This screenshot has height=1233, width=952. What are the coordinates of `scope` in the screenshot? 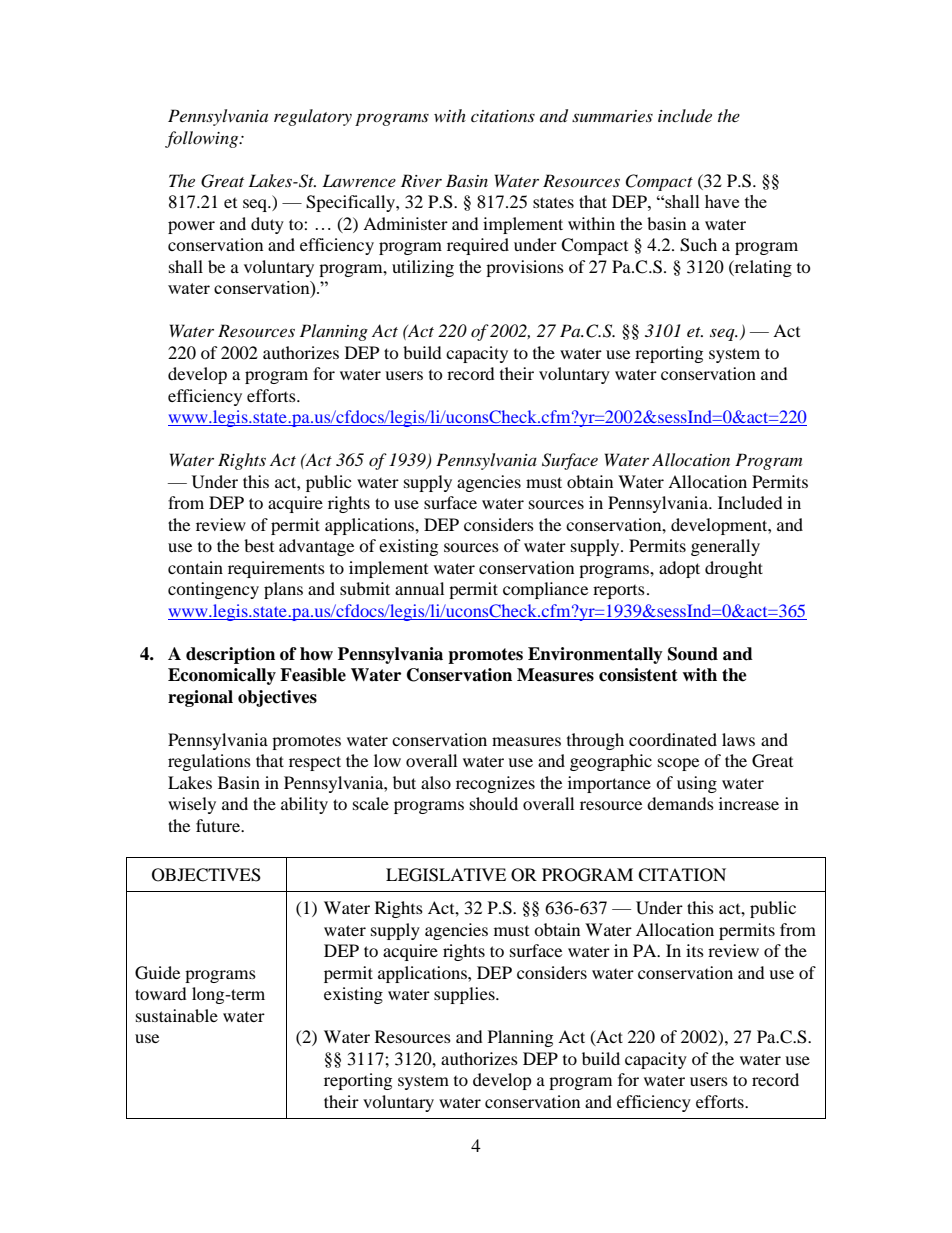 It's located at (678, 764).
